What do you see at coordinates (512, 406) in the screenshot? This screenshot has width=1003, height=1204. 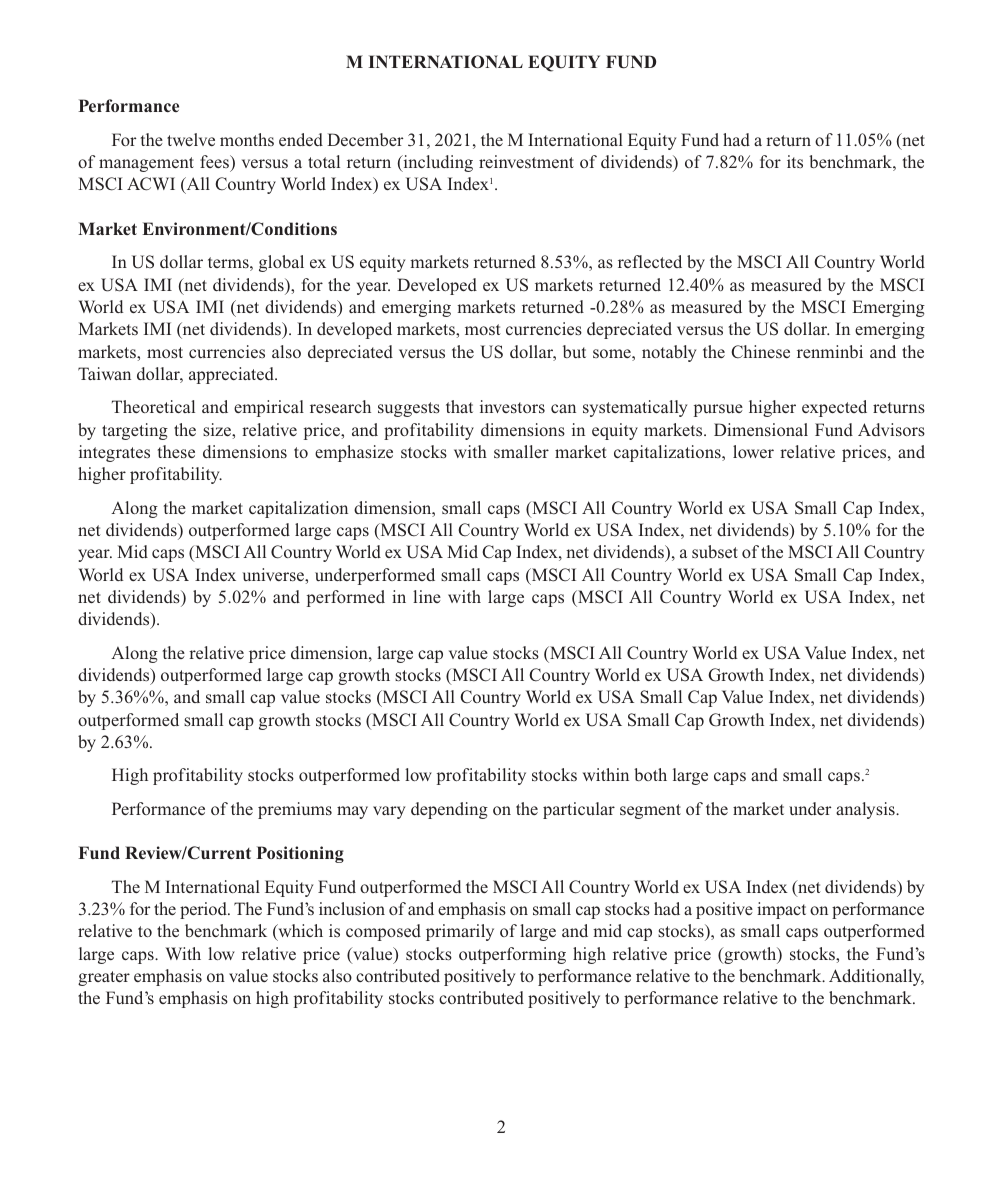 I see `investors` at bounding box center [512, 406].
